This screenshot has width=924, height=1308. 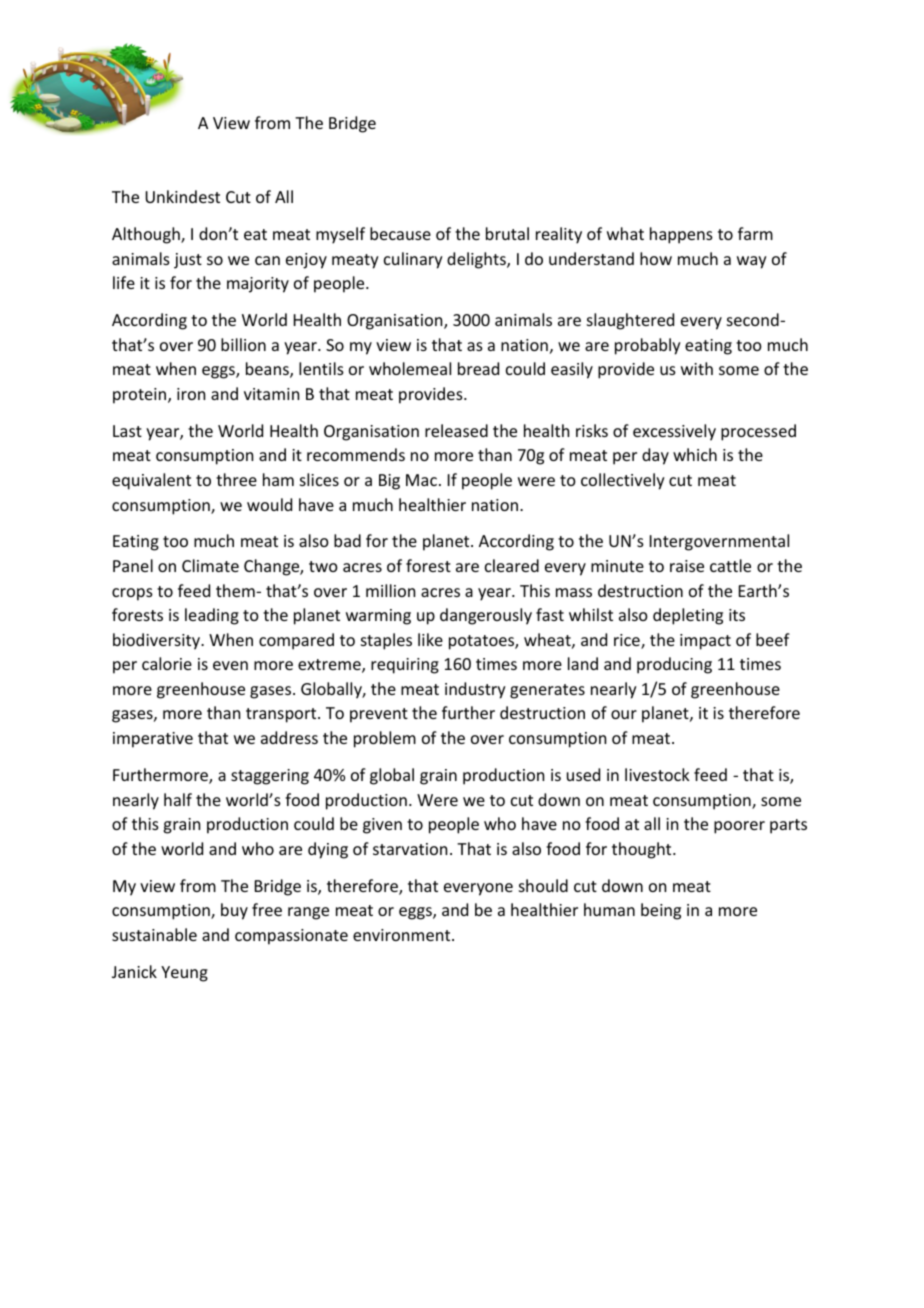 What do you see at coordinates (752, 262) in the screenshot?
I see `way` at bounding box center [752, 262].
